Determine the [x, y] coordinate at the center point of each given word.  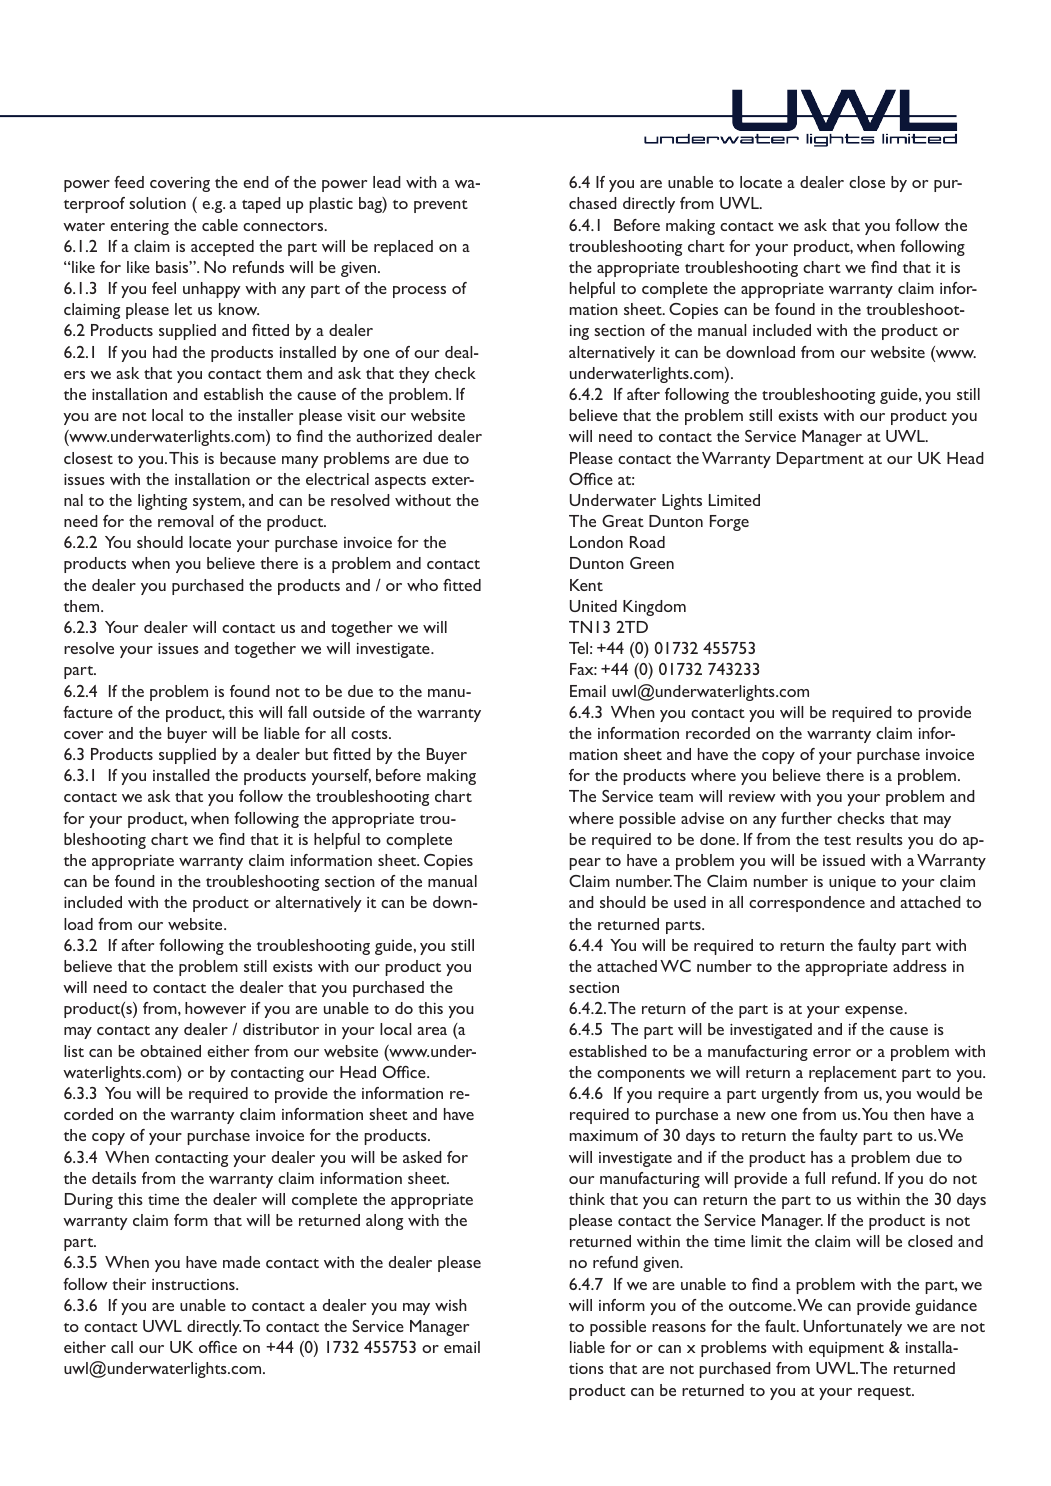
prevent [441, 206]
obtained [170, 1051]
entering [139, 227]
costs [370, 734]
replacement [853, 1074]
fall [297, 712]
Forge [729, 523]
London [596, 542]
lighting [162, 502]
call [122, 1347]
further [806, 818]
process [419, 292]
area [432, 1031]
